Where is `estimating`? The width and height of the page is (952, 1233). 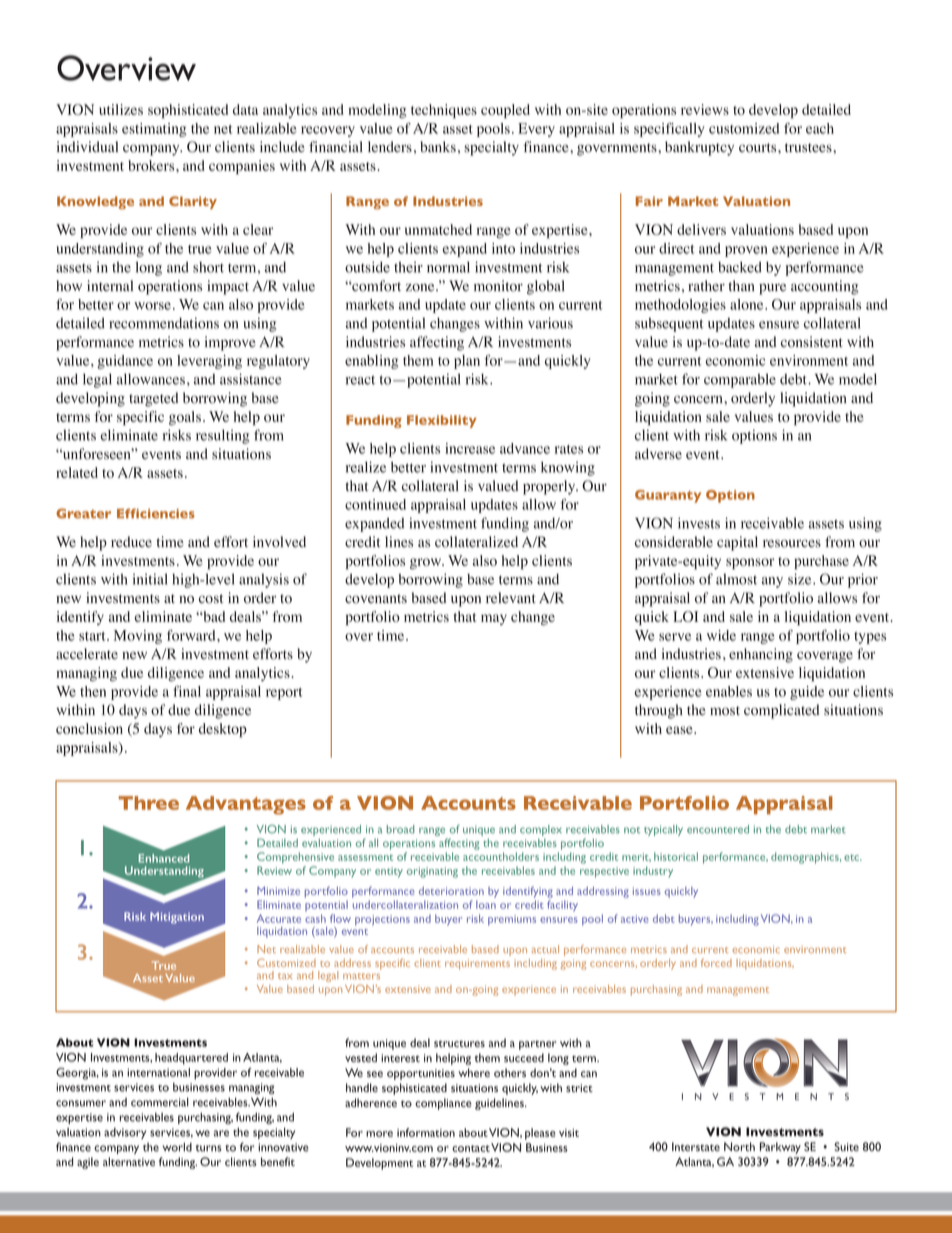 estimating is located at coordinates (154, 130).
